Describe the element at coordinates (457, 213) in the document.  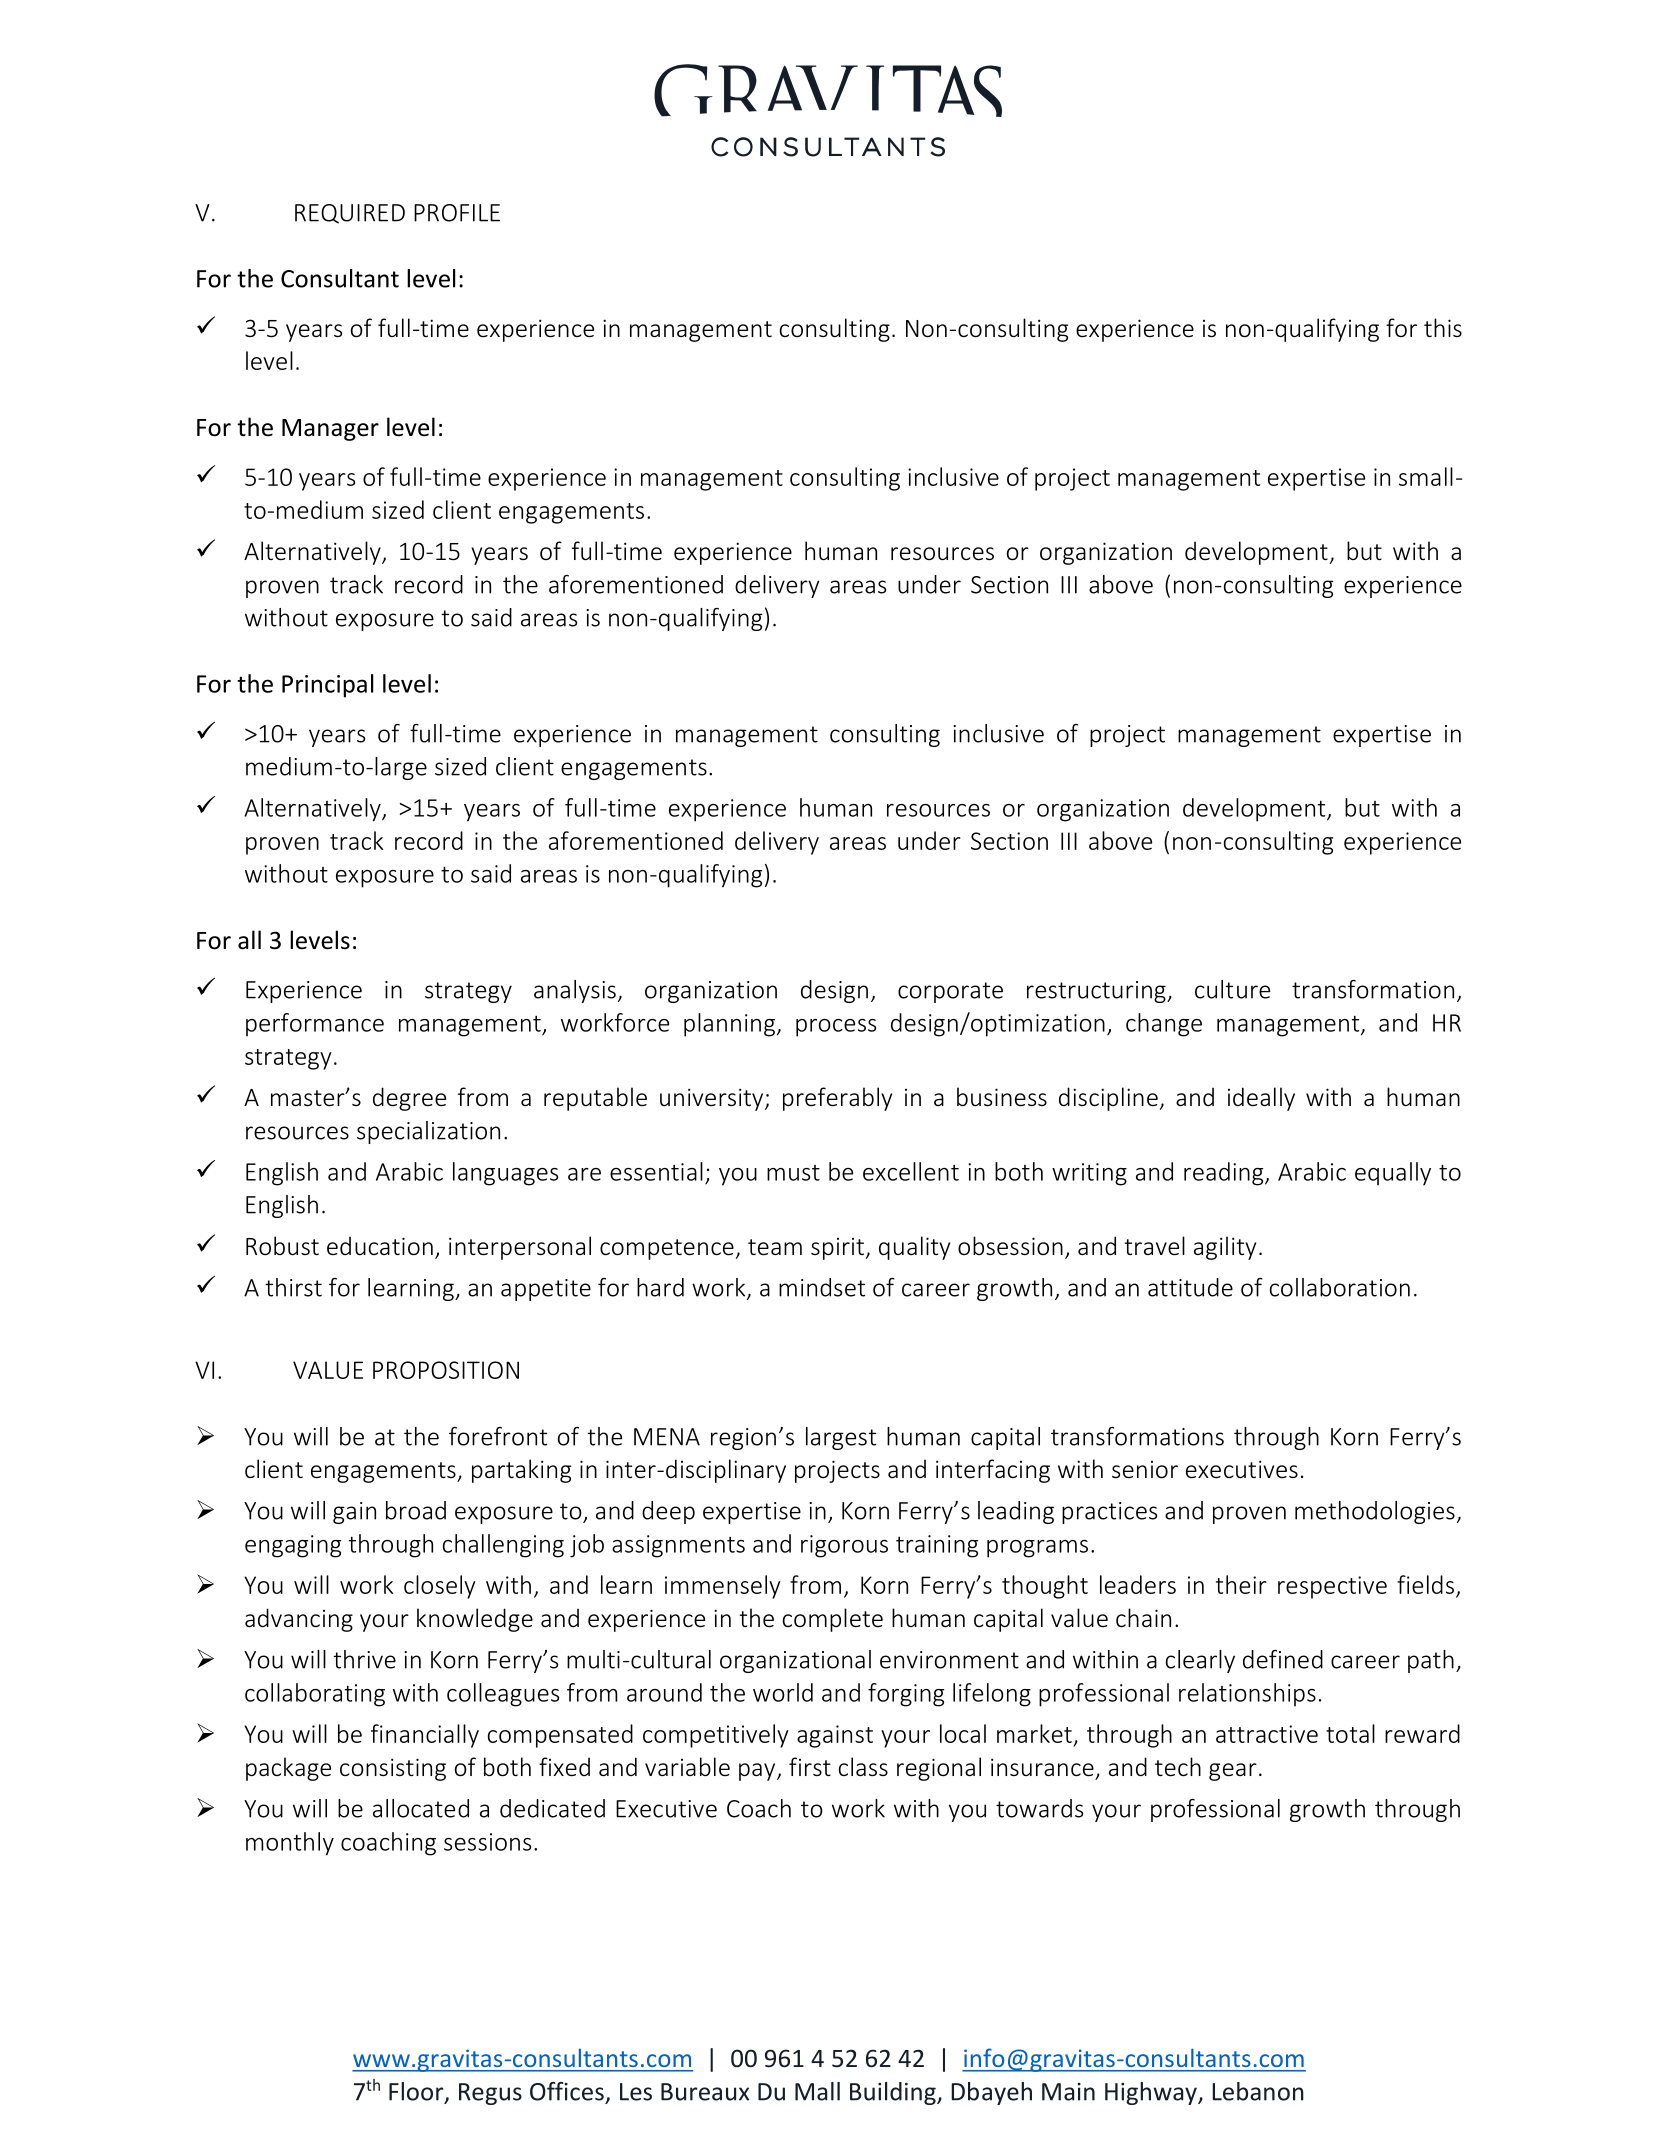
I see `PROFILE` at that location.
